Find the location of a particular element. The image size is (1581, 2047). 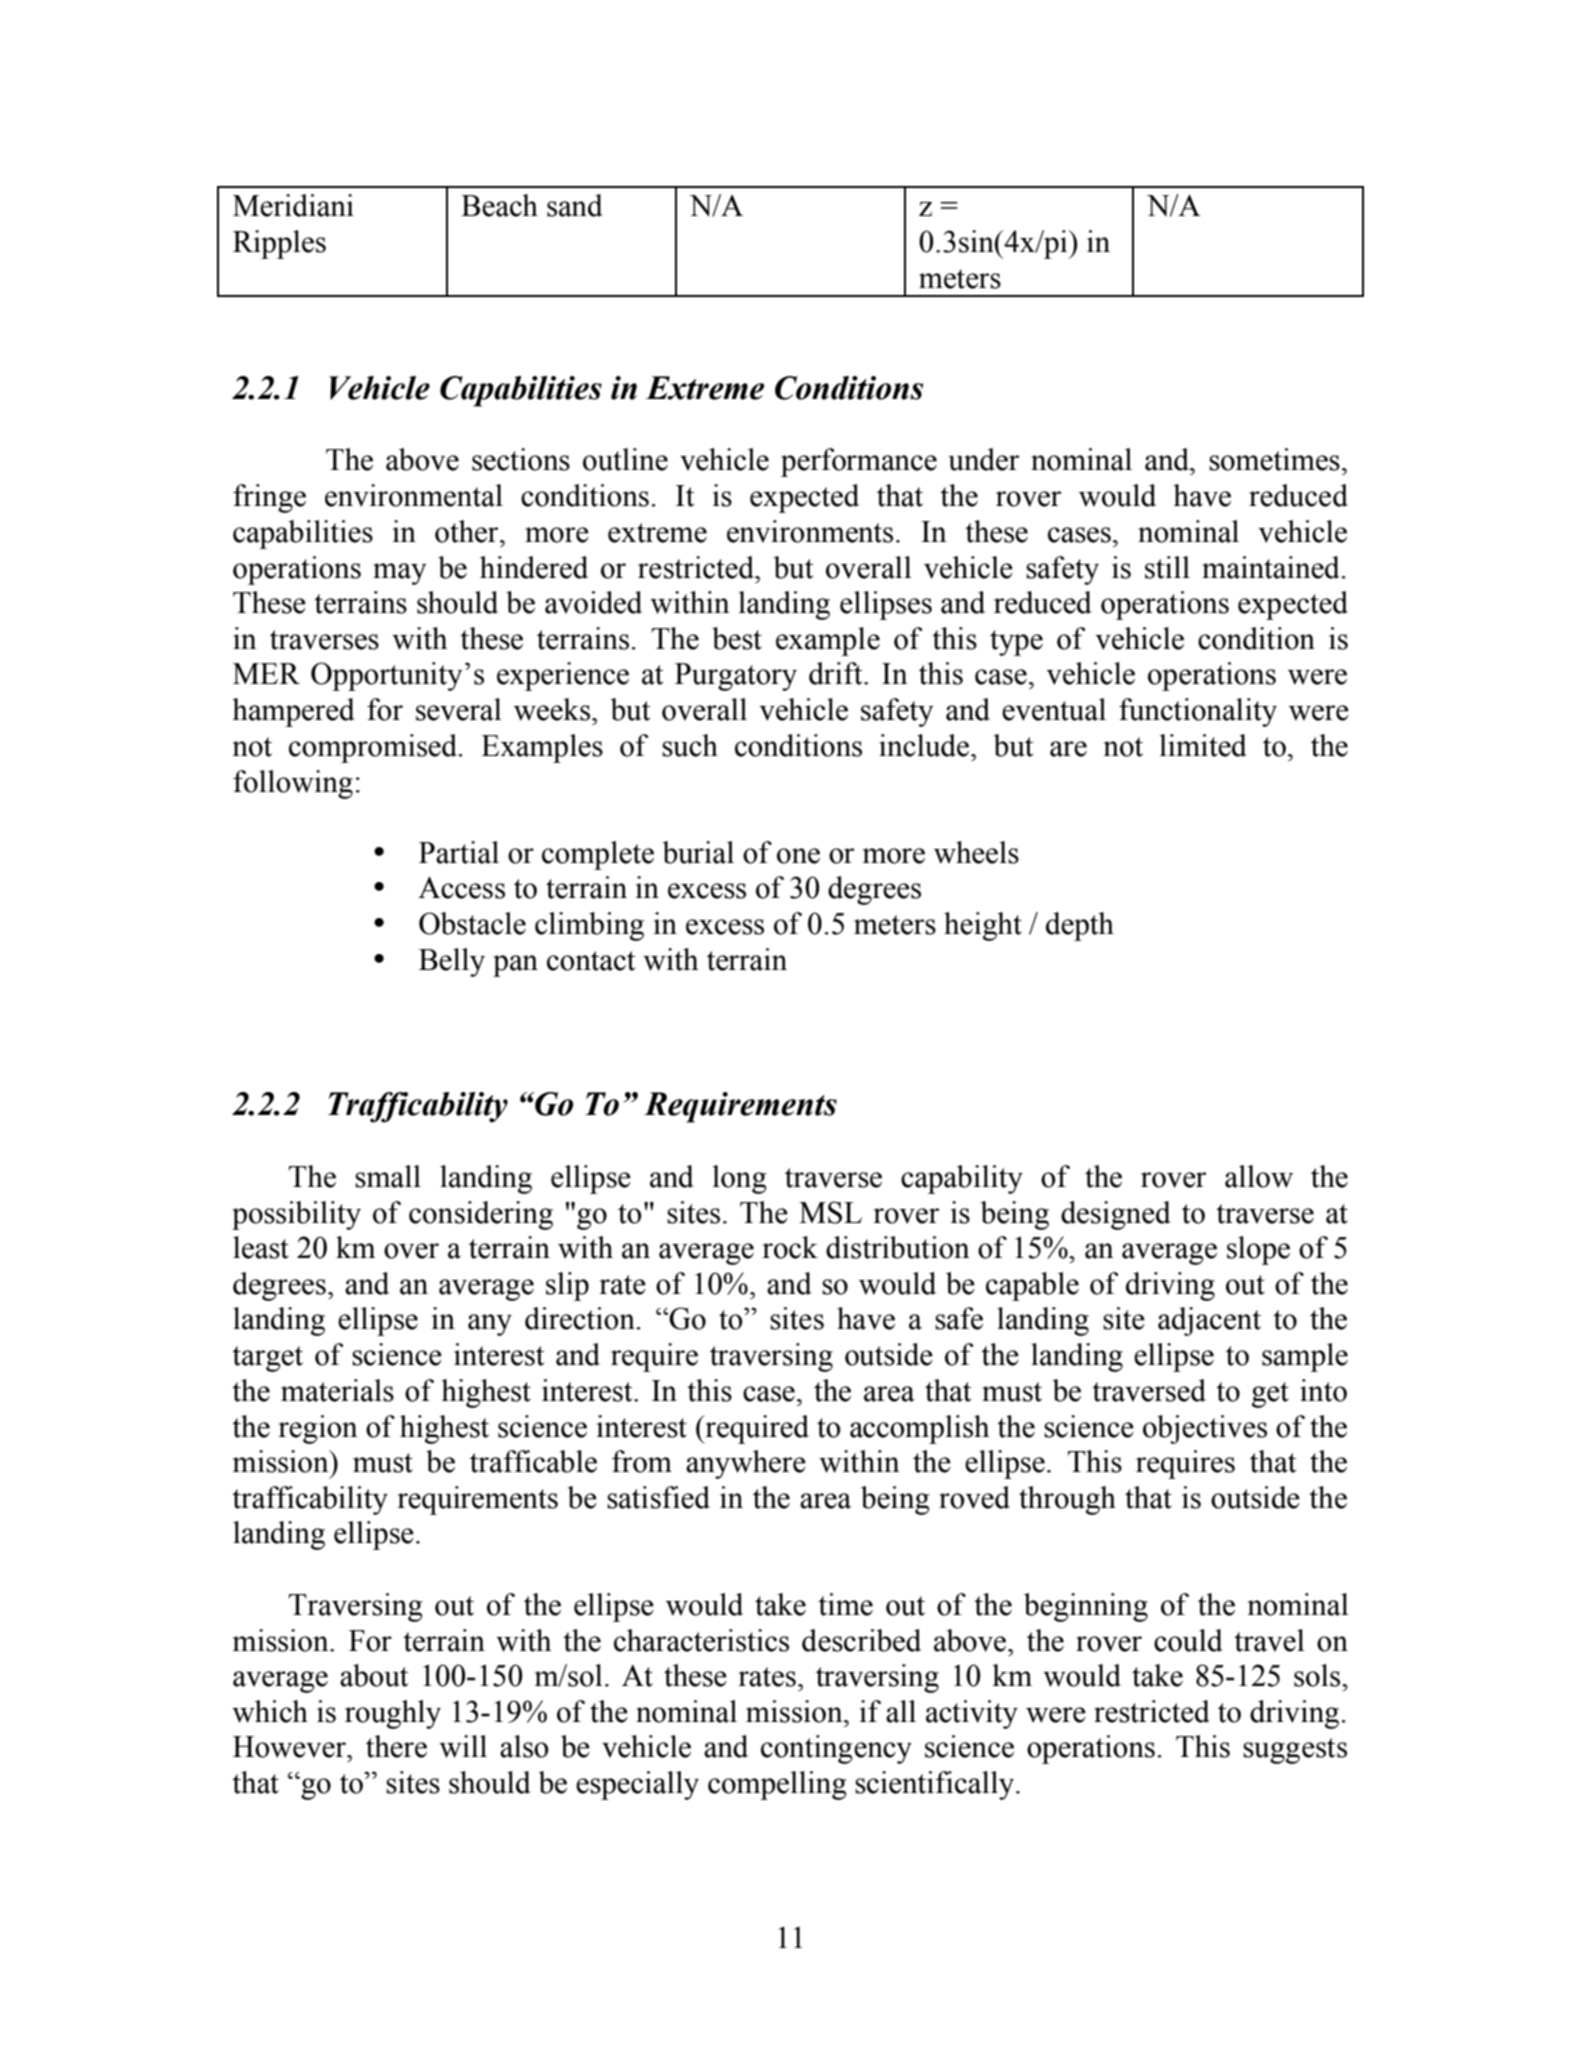

depth is located at coordinates (1080, 926).
